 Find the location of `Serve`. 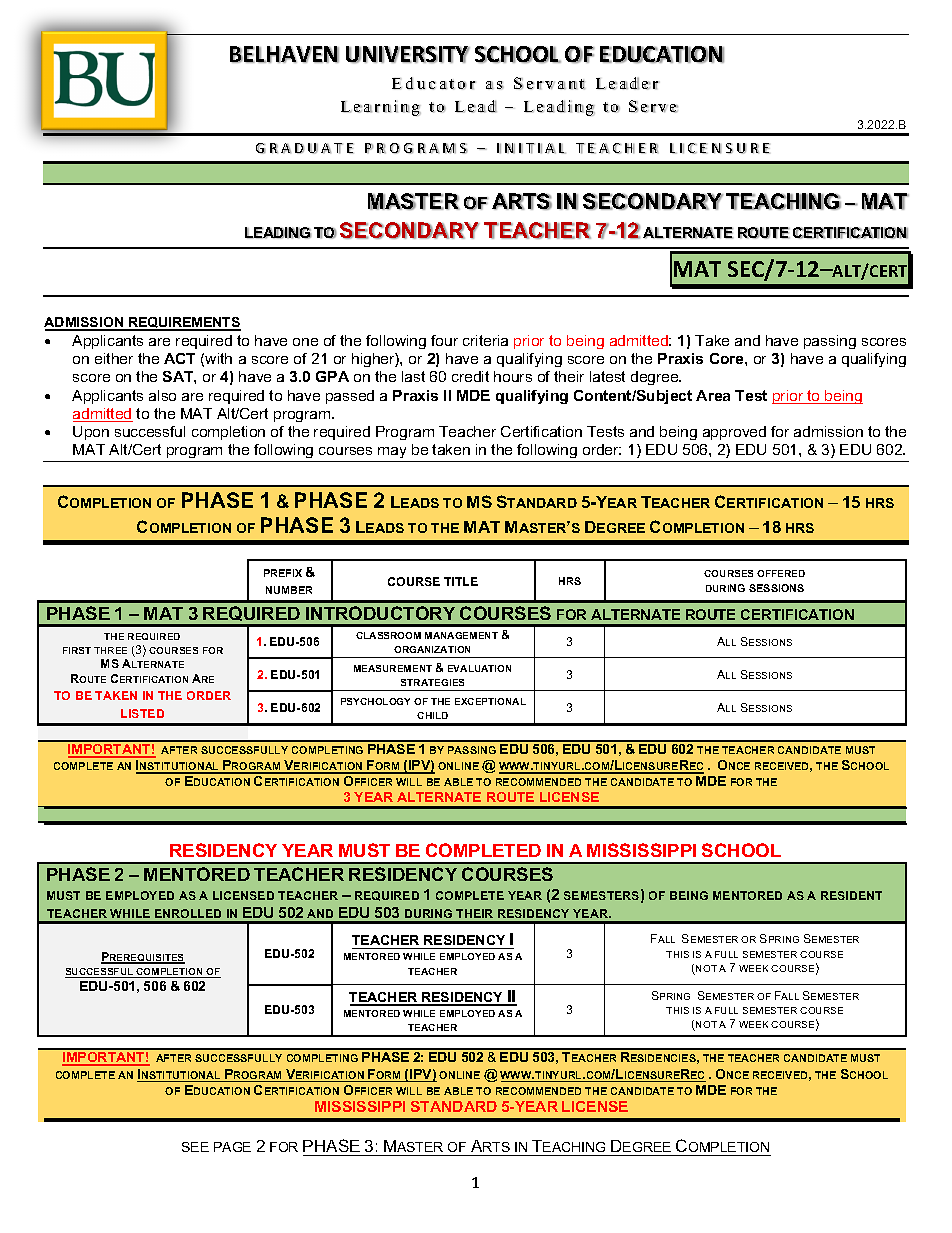

Serve is located at coordinates (653, 106).
